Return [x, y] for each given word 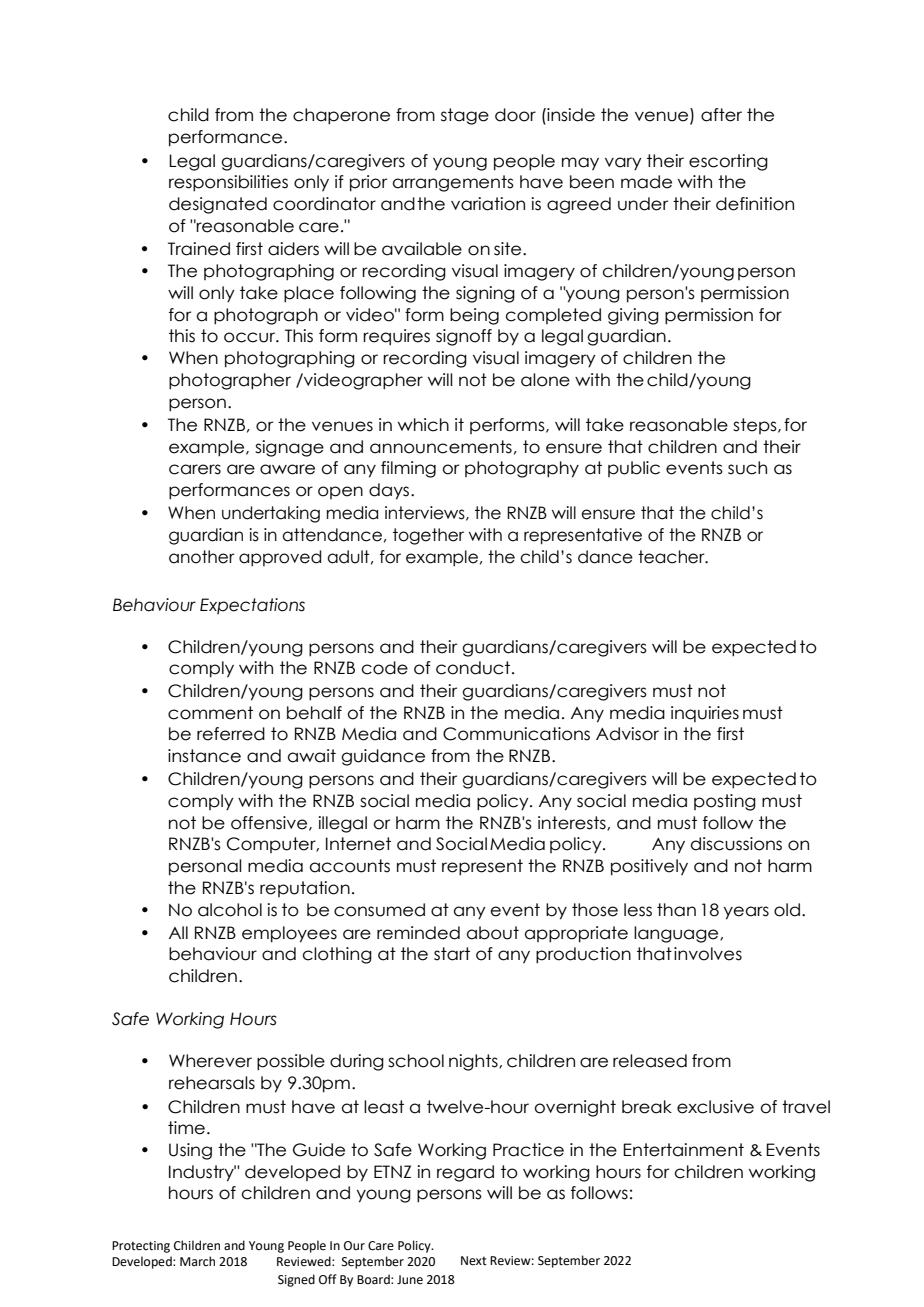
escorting [728, 162]
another [202, 557]
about [493, 933]
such [747, 468]
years [746, 913]
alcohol [230, 910]
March [197, 1261]
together [428, 536]
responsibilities [228, 183]
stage [465, 116]
